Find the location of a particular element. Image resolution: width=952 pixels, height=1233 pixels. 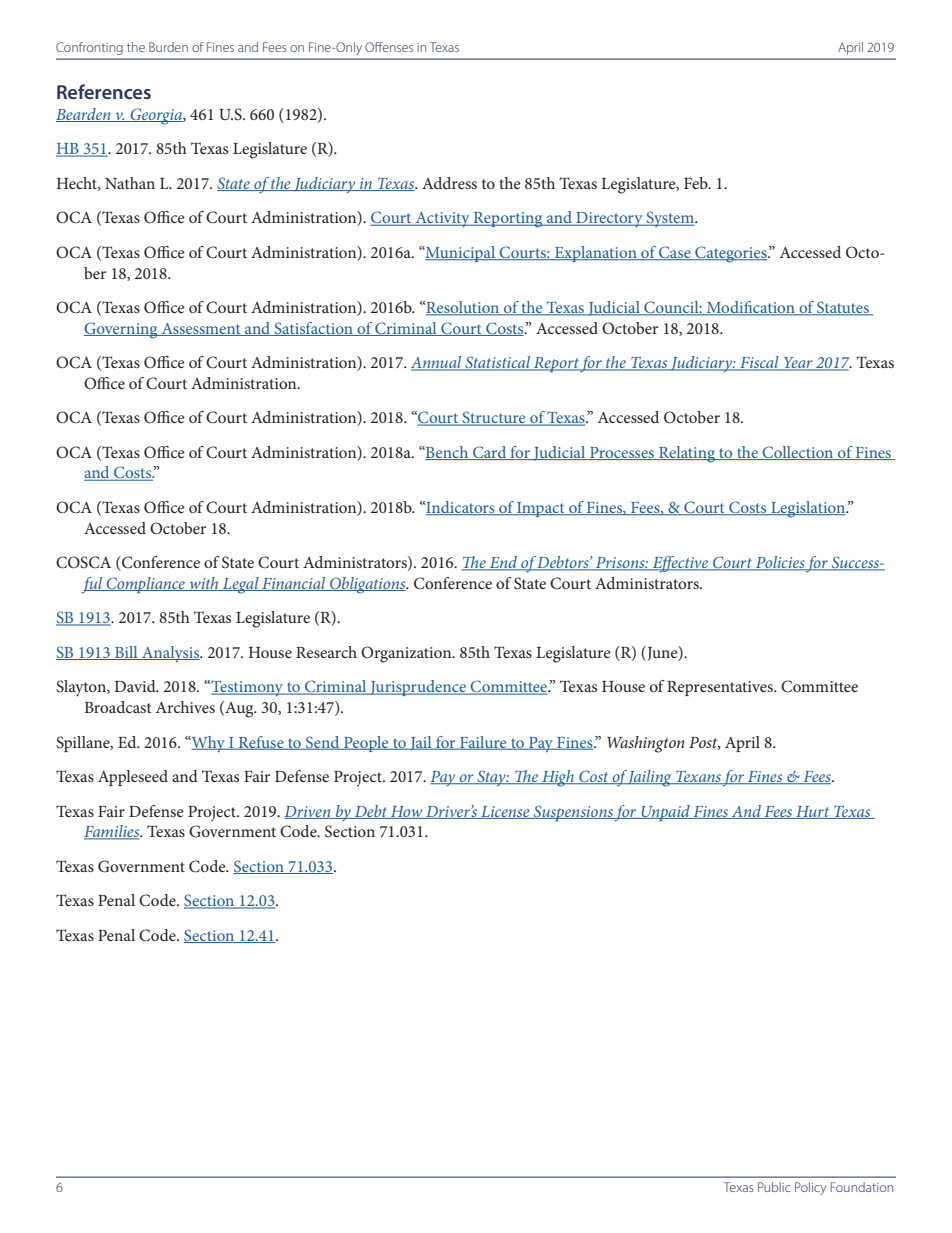

Organization is located at coordinates (407, 654).
